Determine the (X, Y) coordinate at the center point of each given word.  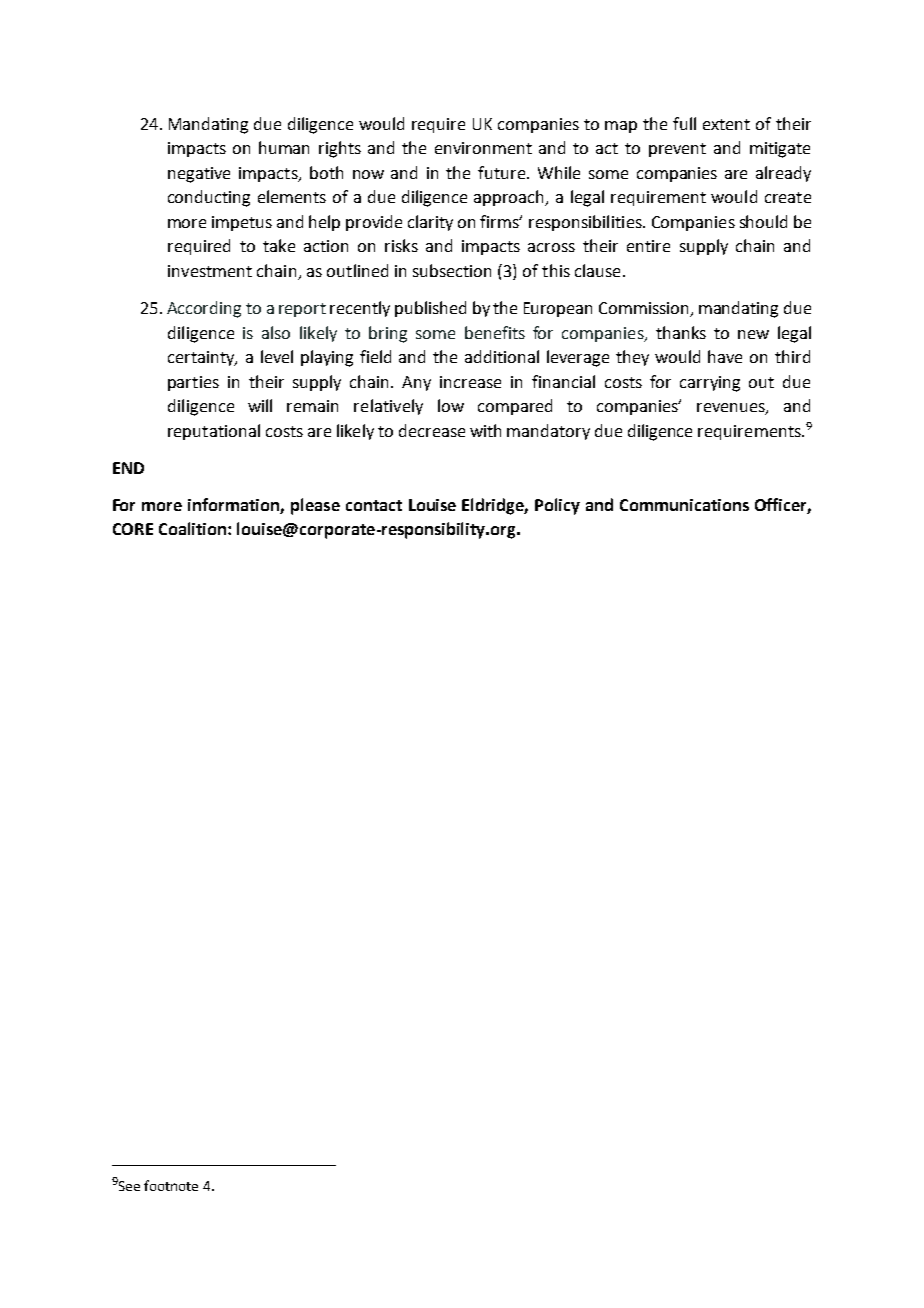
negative (199, 175)
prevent (677, 150)
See (129, 1186)
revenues (732, 409)
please (315, 506)
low (451, 405)
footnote (171, 1185)
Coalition (194, 528)
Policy (557, 506)
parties (193, 383)
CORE (133, 529)
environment (483, 148)
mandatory (548, 432)
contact (374, 505)
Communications (684, 505)
